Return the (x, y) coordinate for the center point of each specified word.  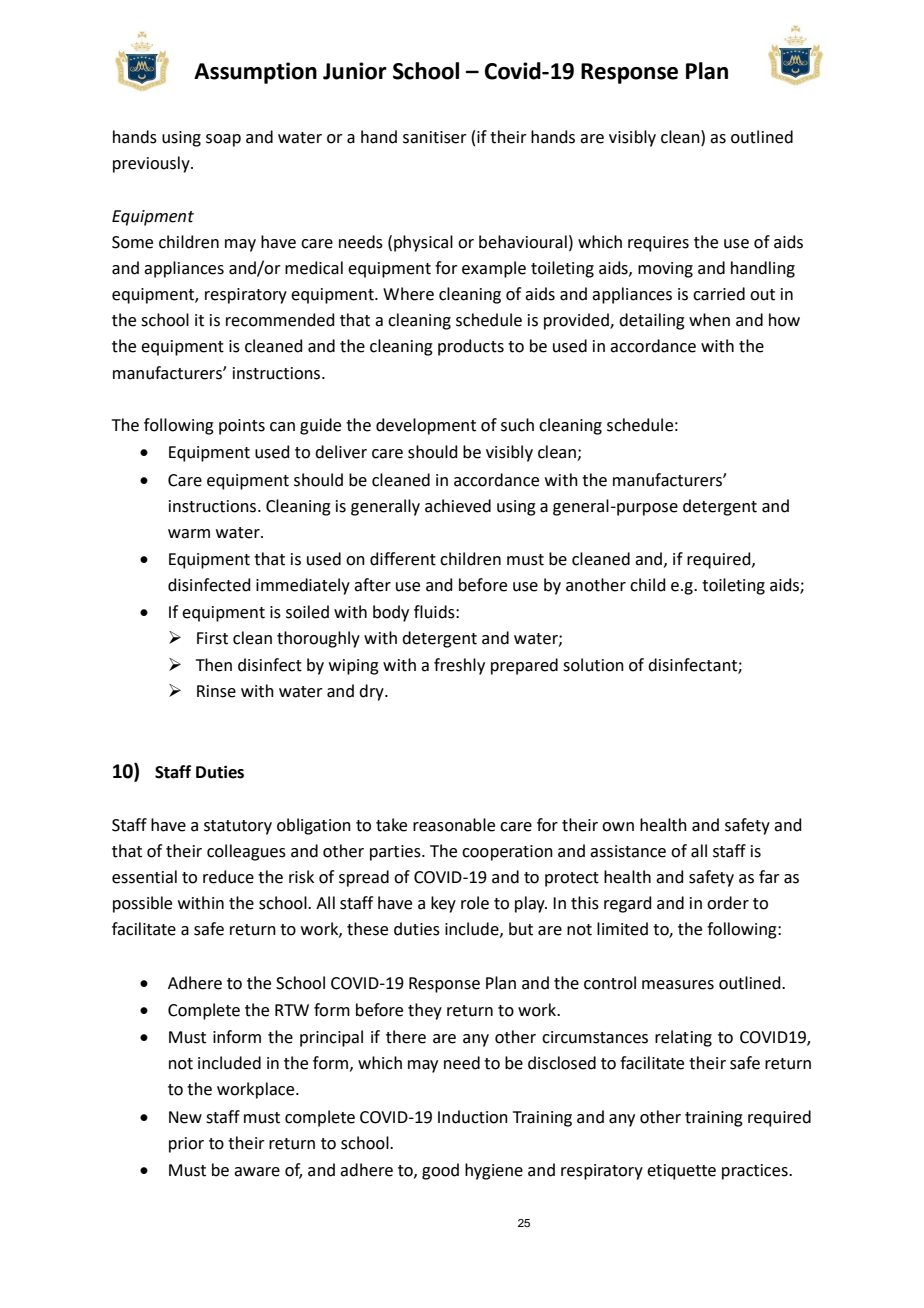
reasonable (454, 825)
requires (658, 244)
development (426, 426)
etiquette (681, 1172)
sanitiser (435, 137)
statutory (238, 827)
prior (186, 1145)
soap (223, 140)
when (709, 320)
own (618, 827)
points (242, 427)
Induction (473, 1117)
